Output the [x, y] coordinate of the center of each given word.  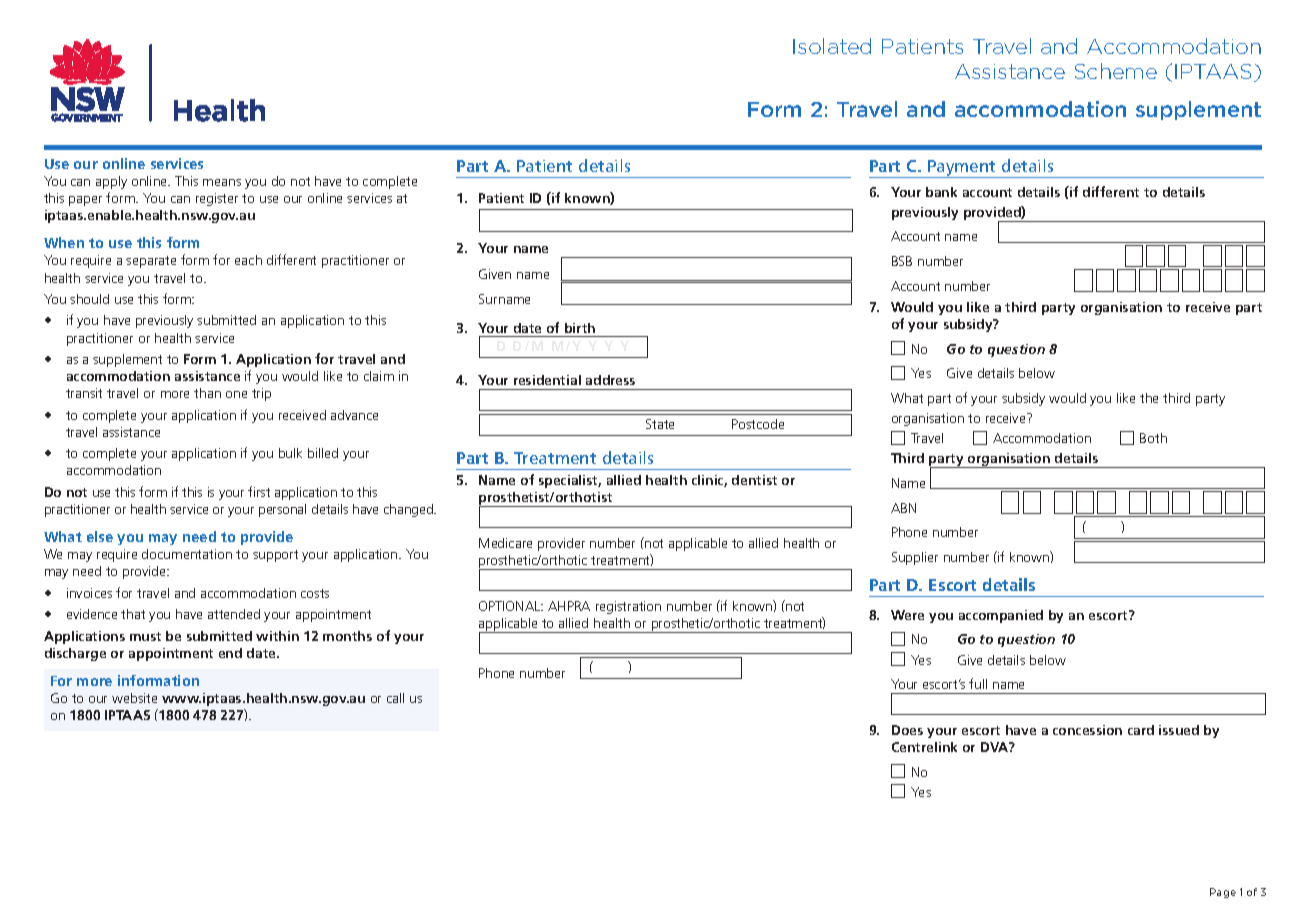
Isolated [832, 46]
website [134, 698]
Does [907, 730]
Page [1223, 893]
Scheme [1116, 71]
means [222, 182]
